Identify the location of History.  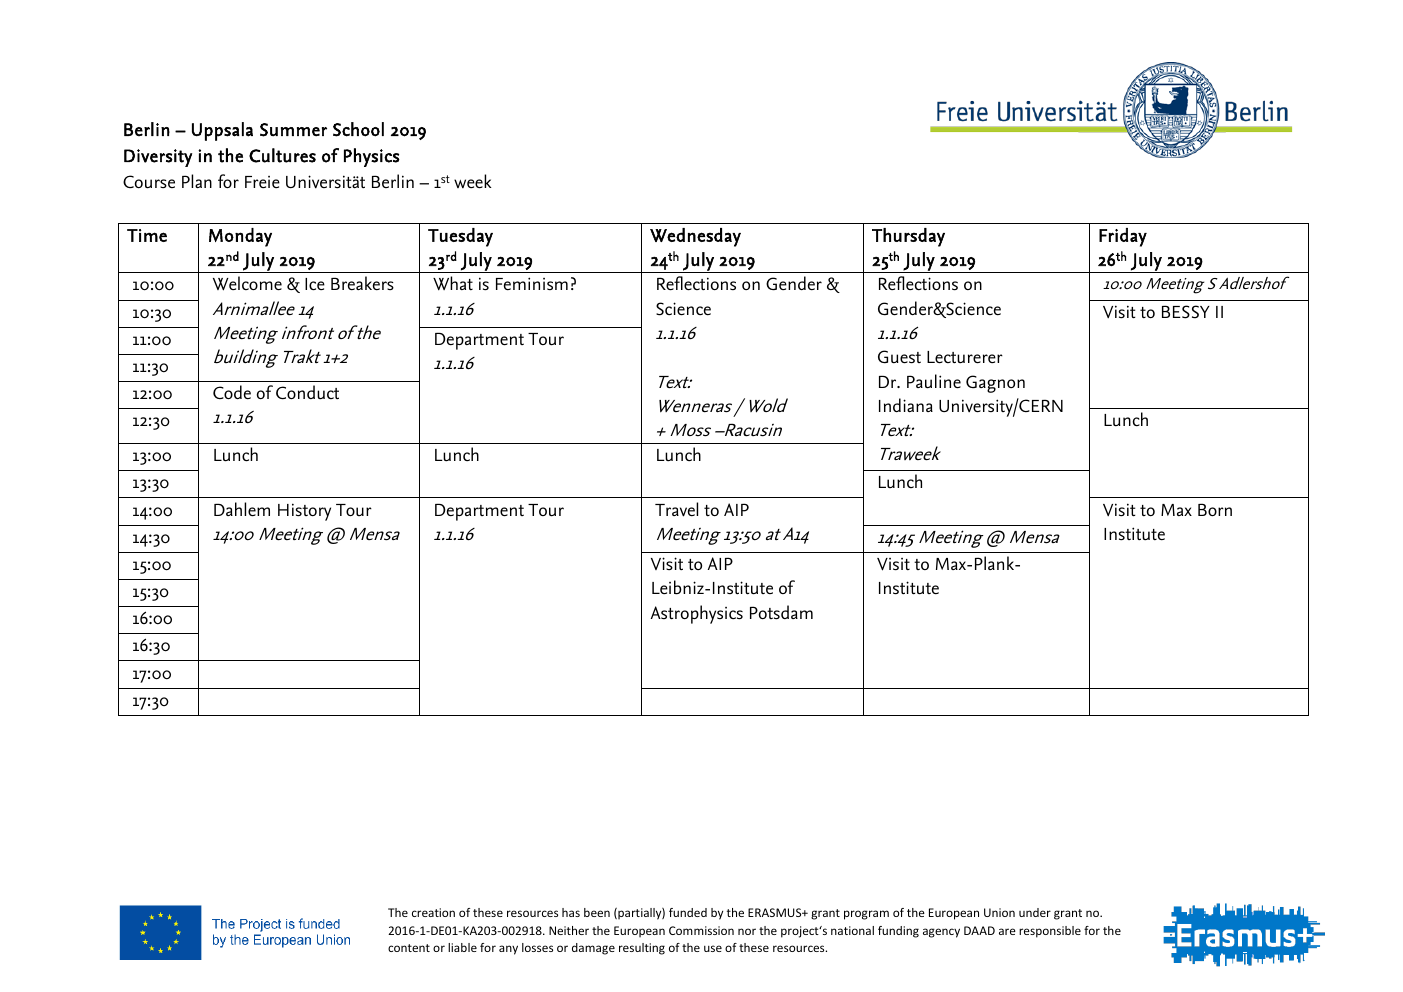
(304, 512).
